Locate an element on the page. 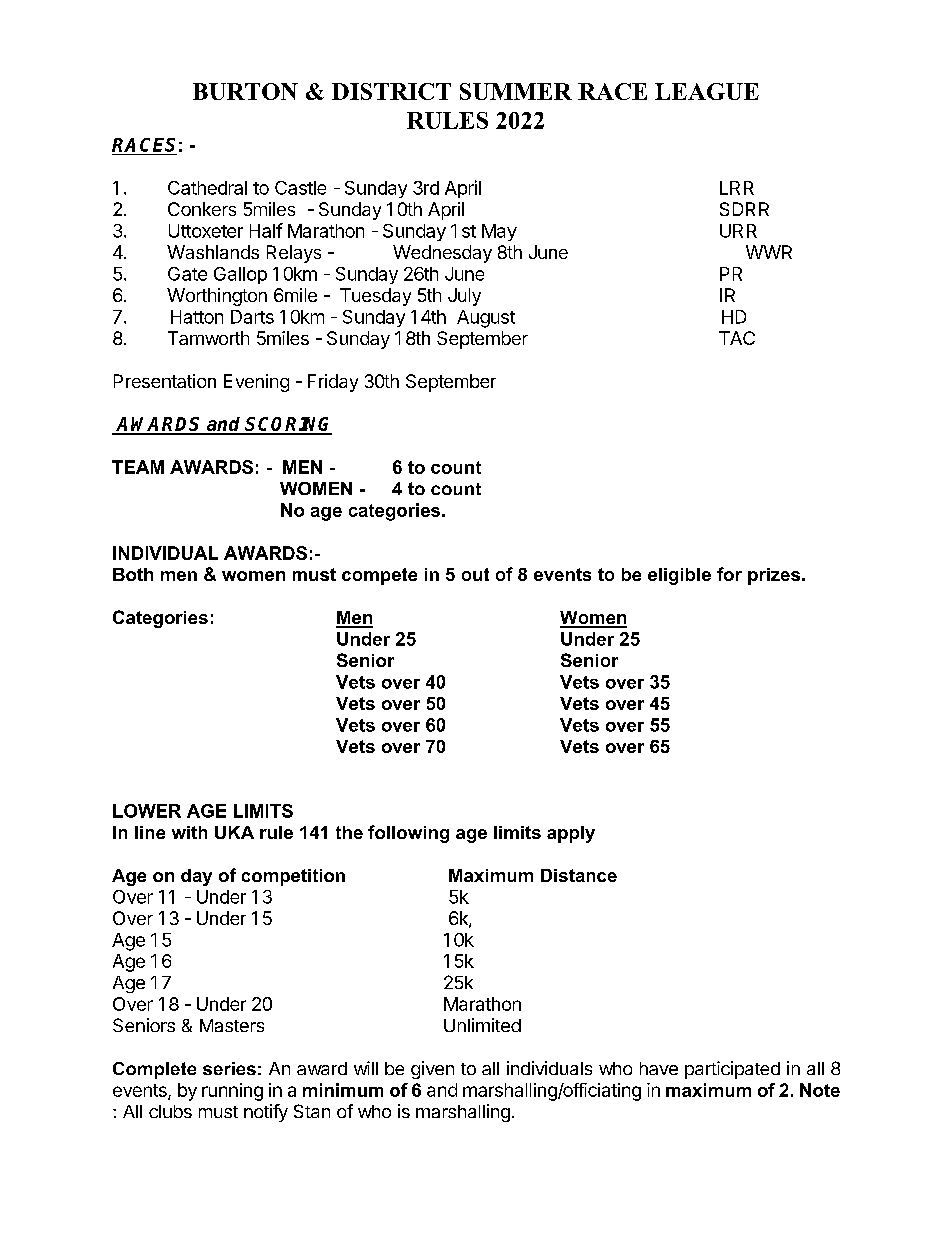 The height and width of the image is (1233, 952). SUMMER is located at coordinates (516, 91).
